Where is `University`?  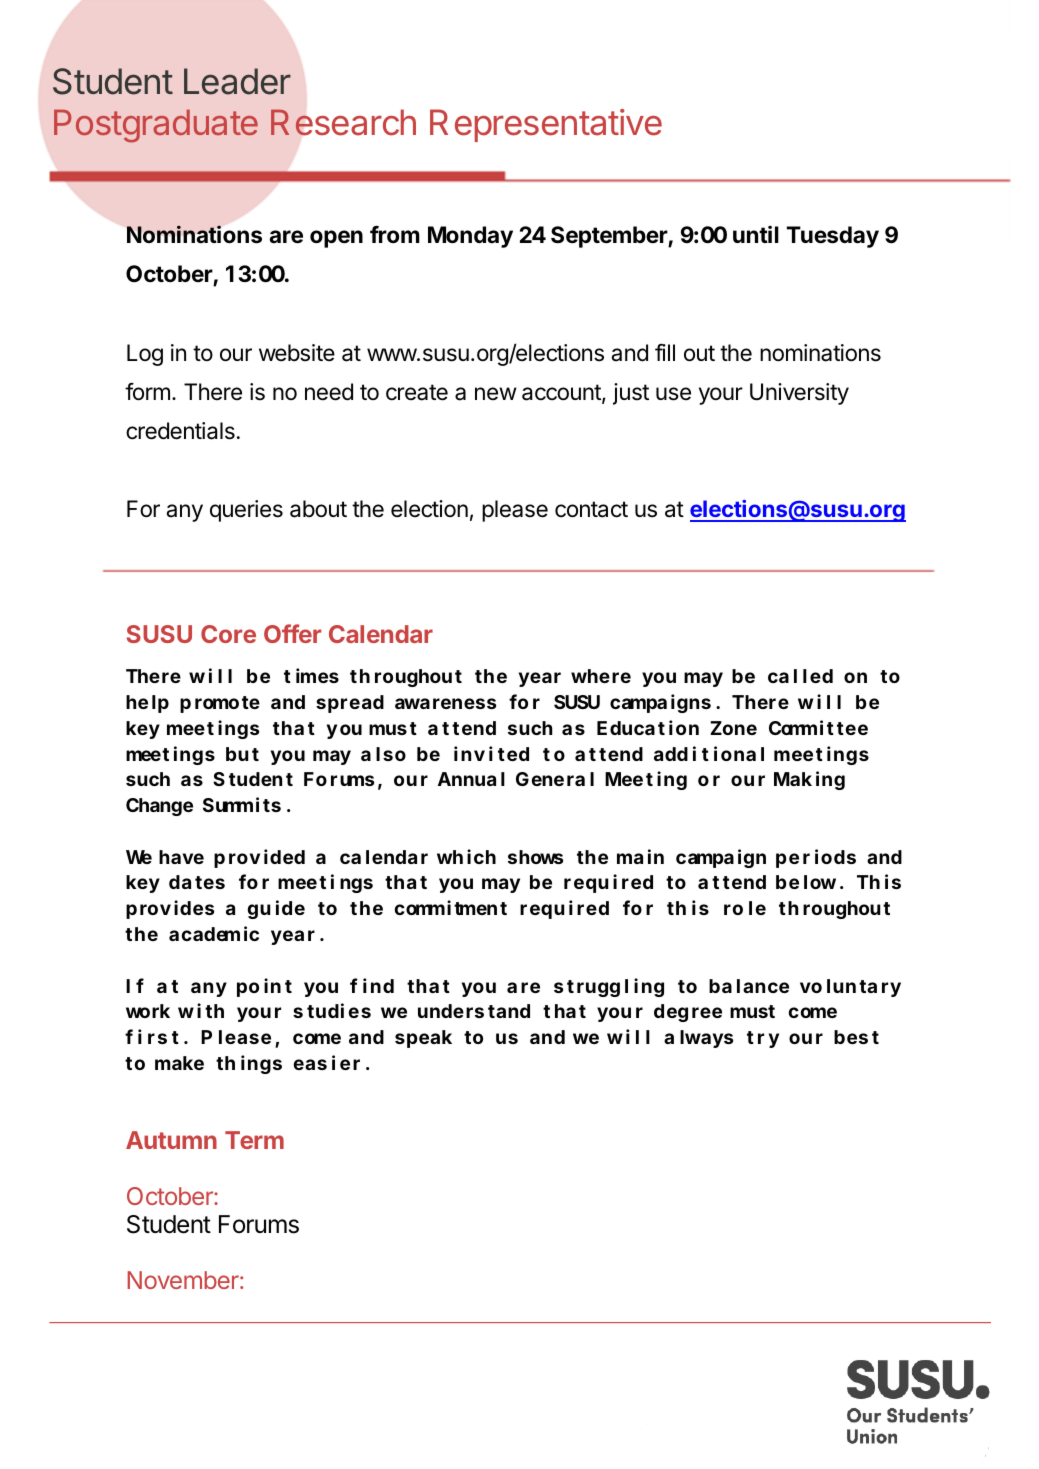 University is located at coordinates (799, 394).
